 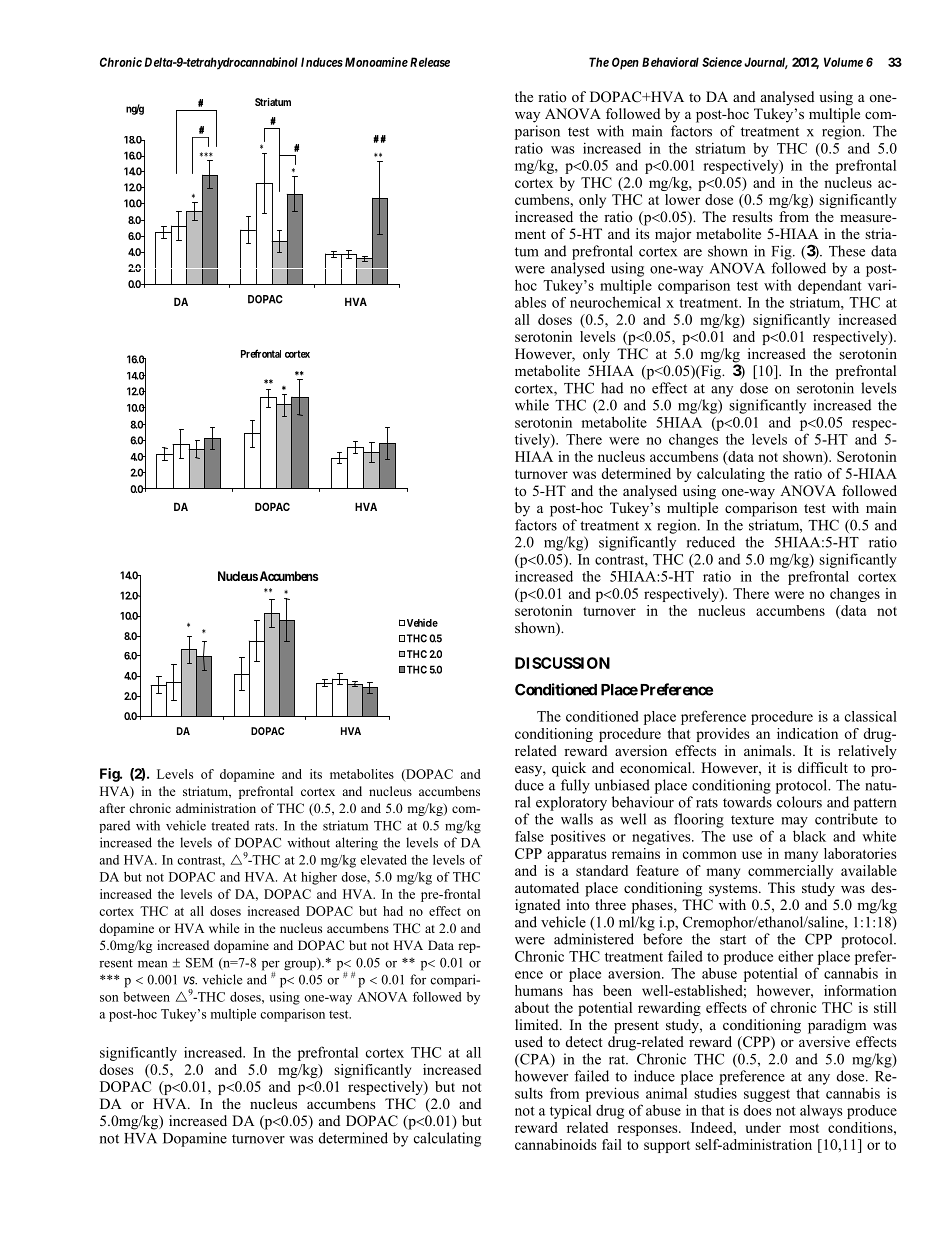 I want to click on difficult, so click(x=823, y=767).
